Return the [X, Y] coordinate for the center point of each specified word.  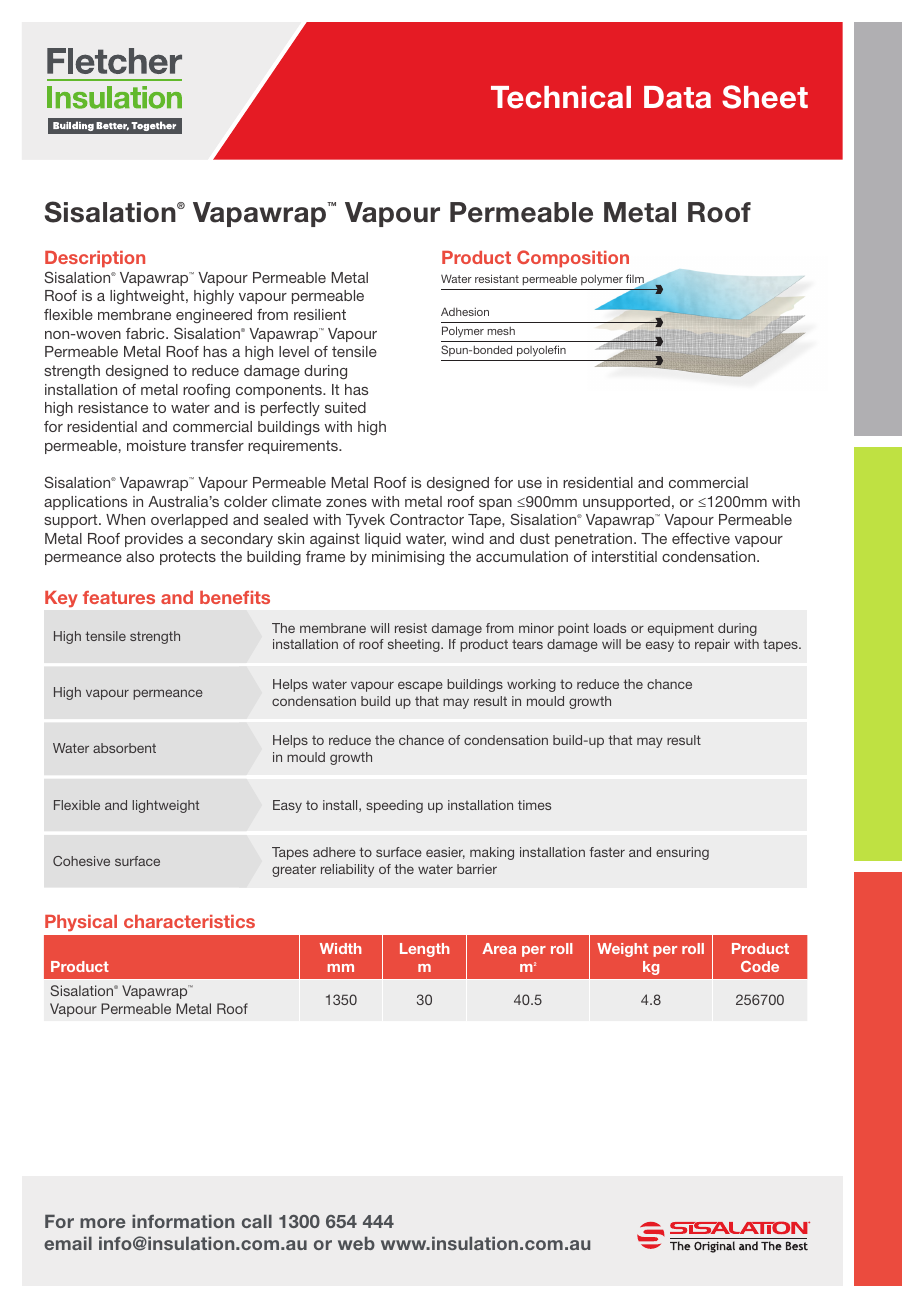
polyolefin [541, 351]
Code [760, 966]
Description [95, 259]
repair [712, 645]
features [119, 597]
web [356, 1243]
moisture [156, 445]
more [102, 1223]
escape [420, 686]
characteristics [189, 921]
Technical [561, 97]
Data [677, 97]
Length [424, 950]
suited [345, 407]
